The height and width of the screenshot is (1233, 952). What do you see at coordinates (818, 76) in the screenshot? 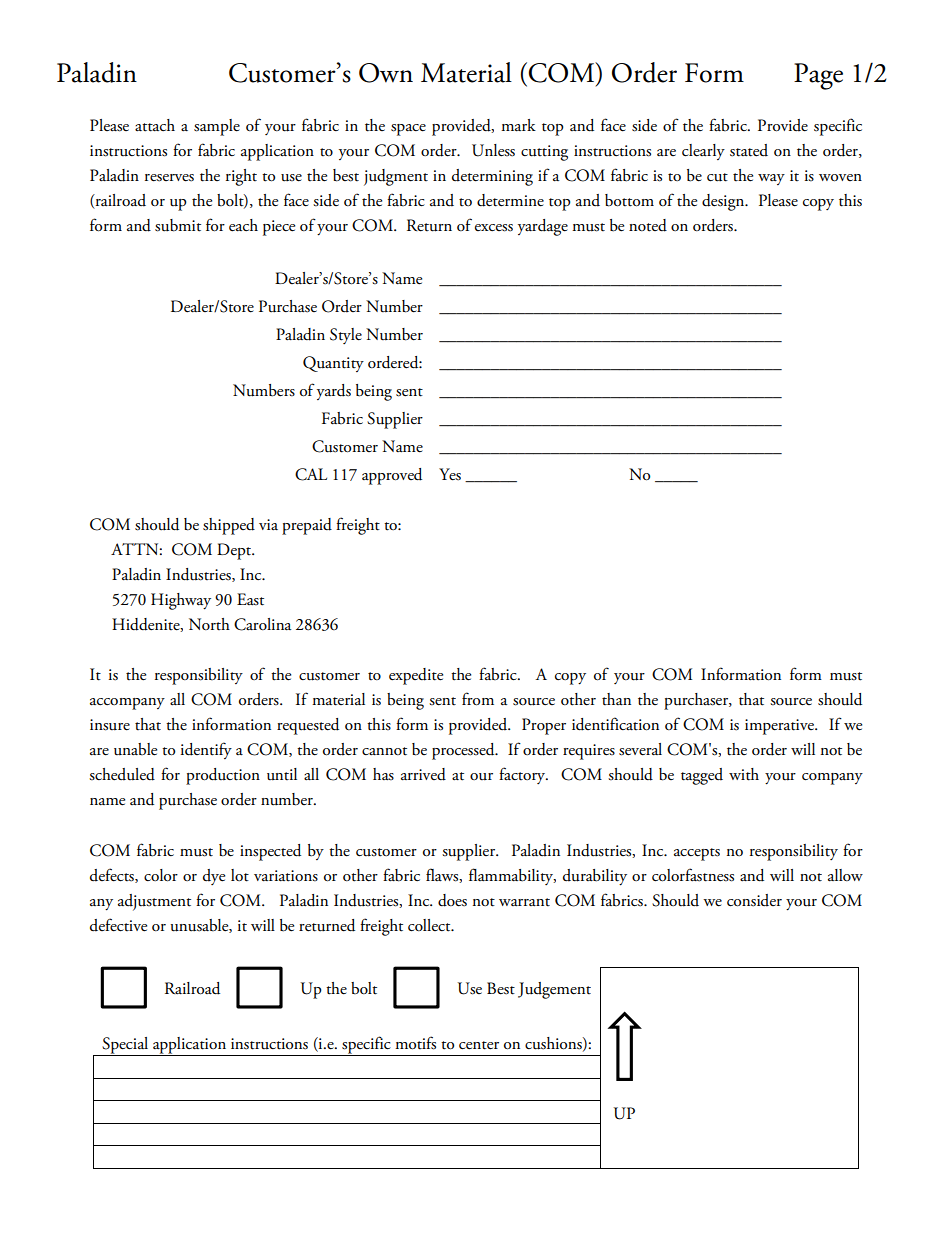
I see `Page` at bounding box center [818, 76].
